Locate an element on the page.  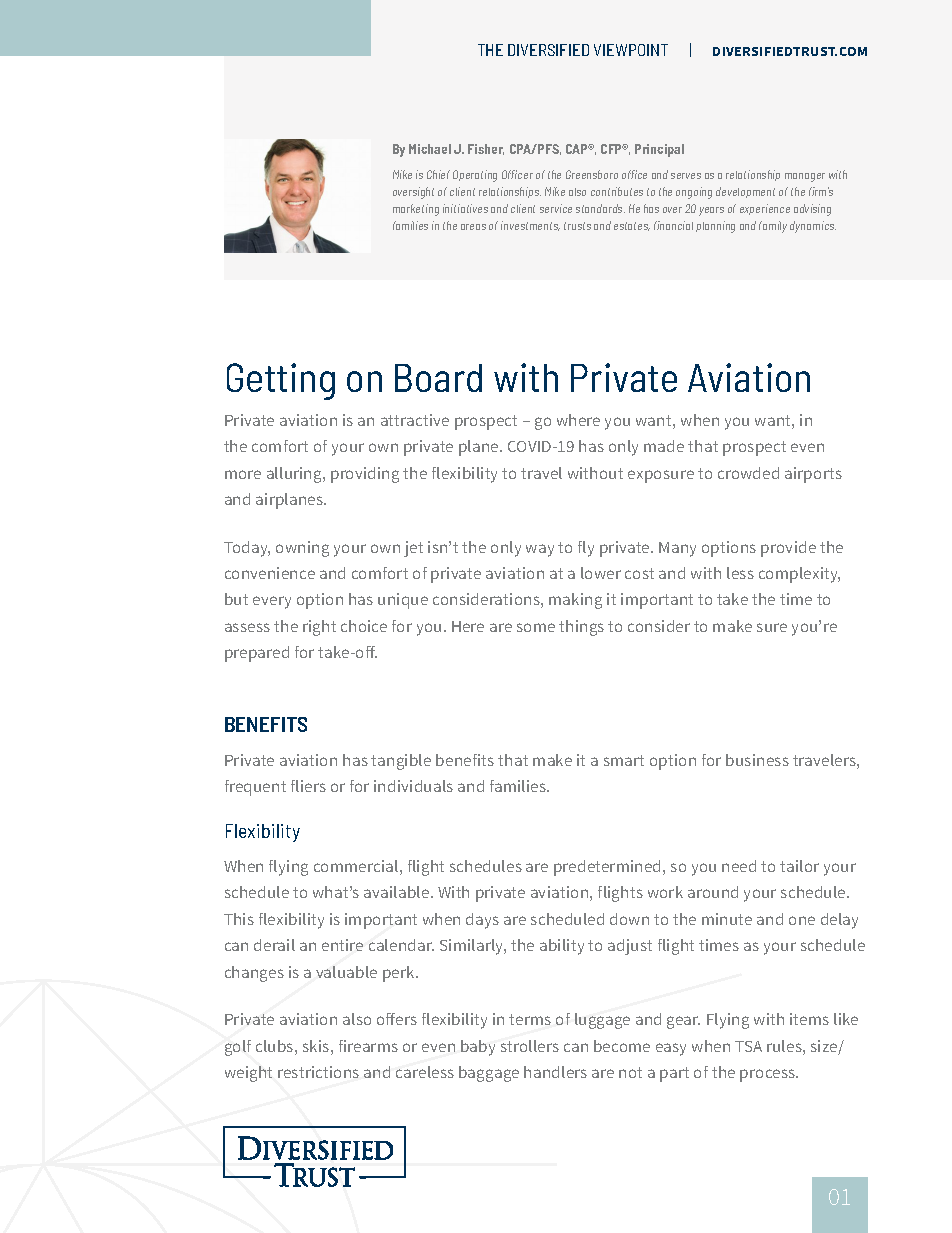
Getting is located at coordinates (281, 381).
